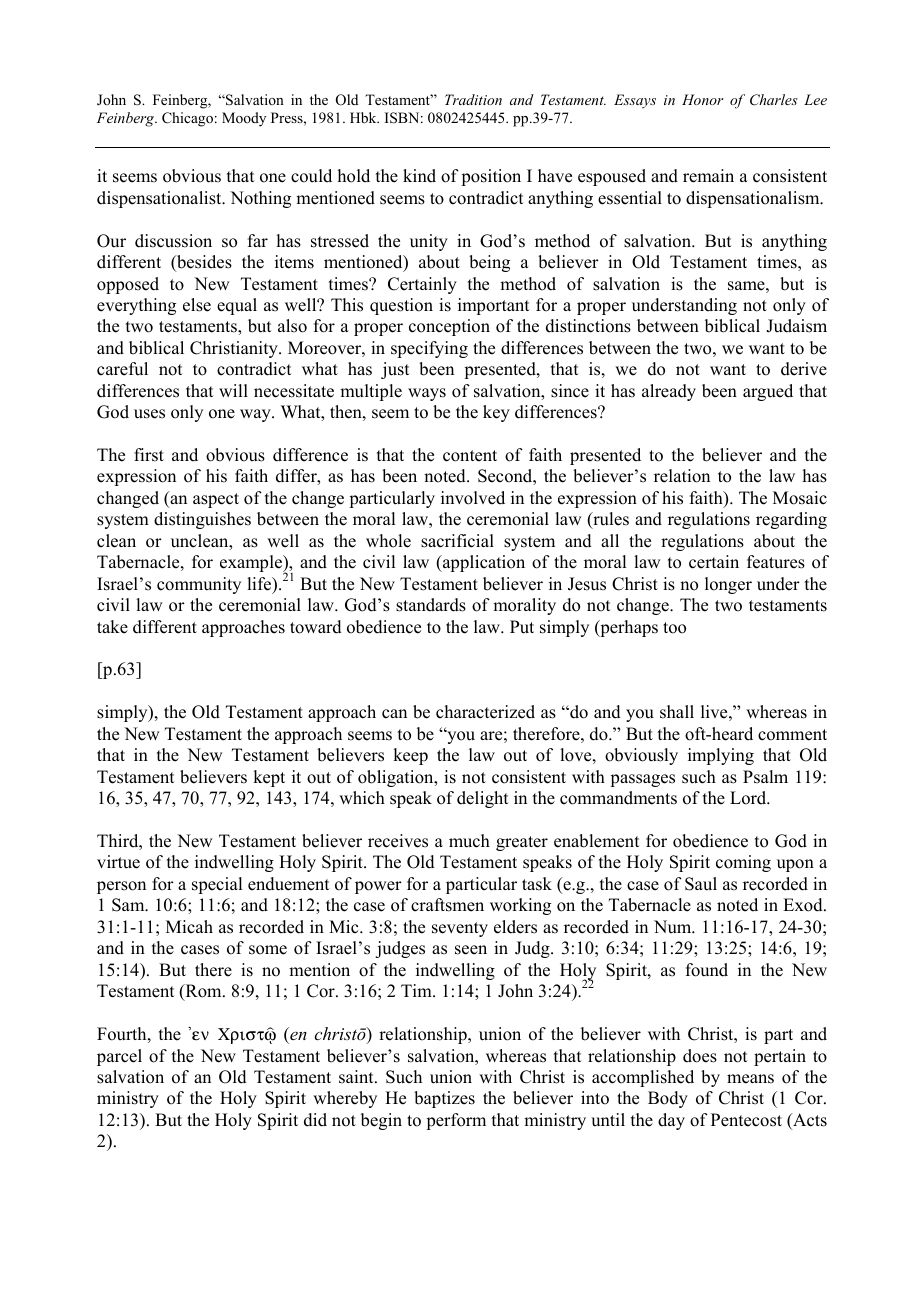 Image resolution: width=924 pixels, height=1308 pixels. What do you see at coordinates (473, 99) in the page?
I see `Tradition` at bounding box center [473, 99].
